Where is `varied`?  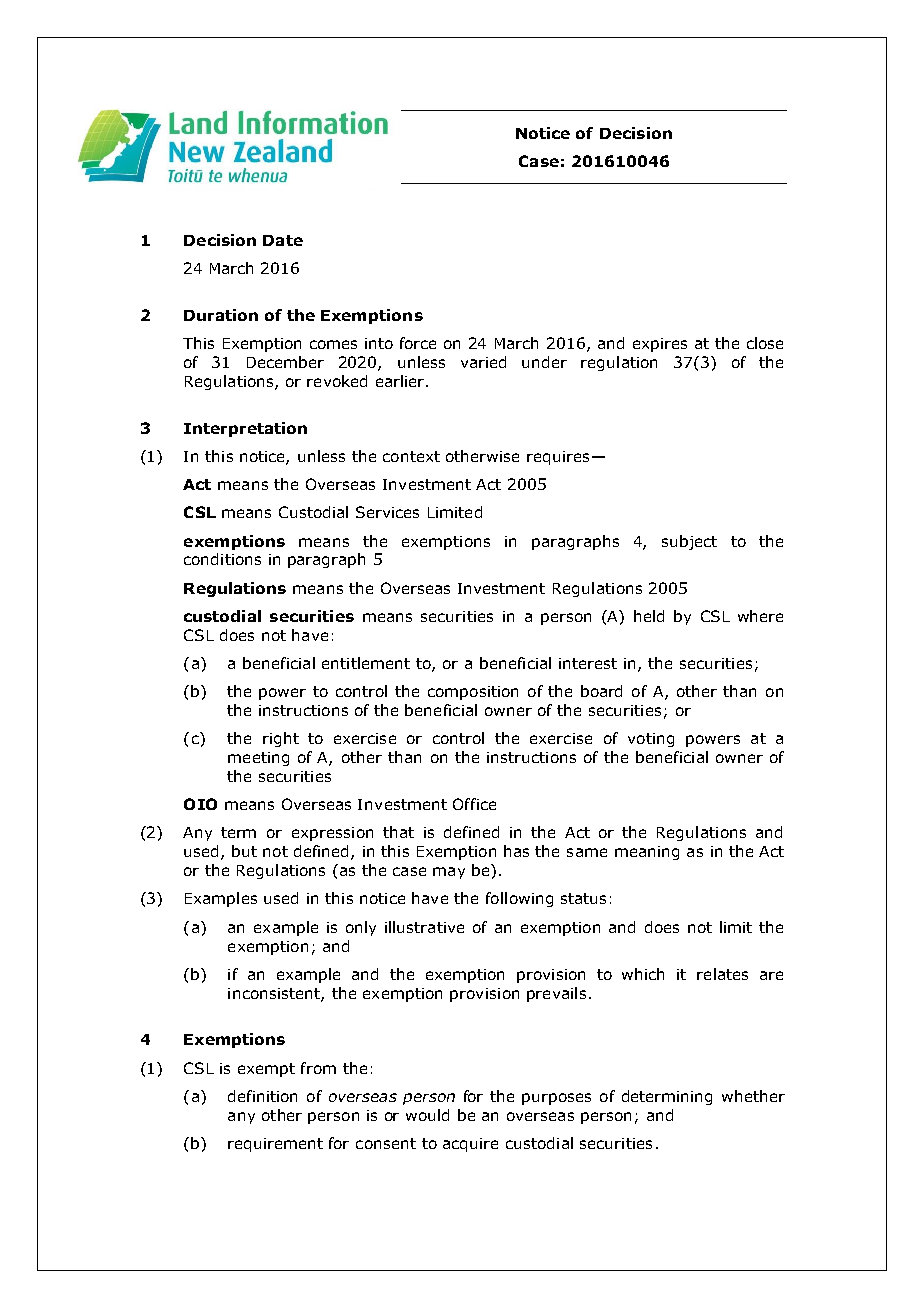
varied is located at coordinates (483, 362).
